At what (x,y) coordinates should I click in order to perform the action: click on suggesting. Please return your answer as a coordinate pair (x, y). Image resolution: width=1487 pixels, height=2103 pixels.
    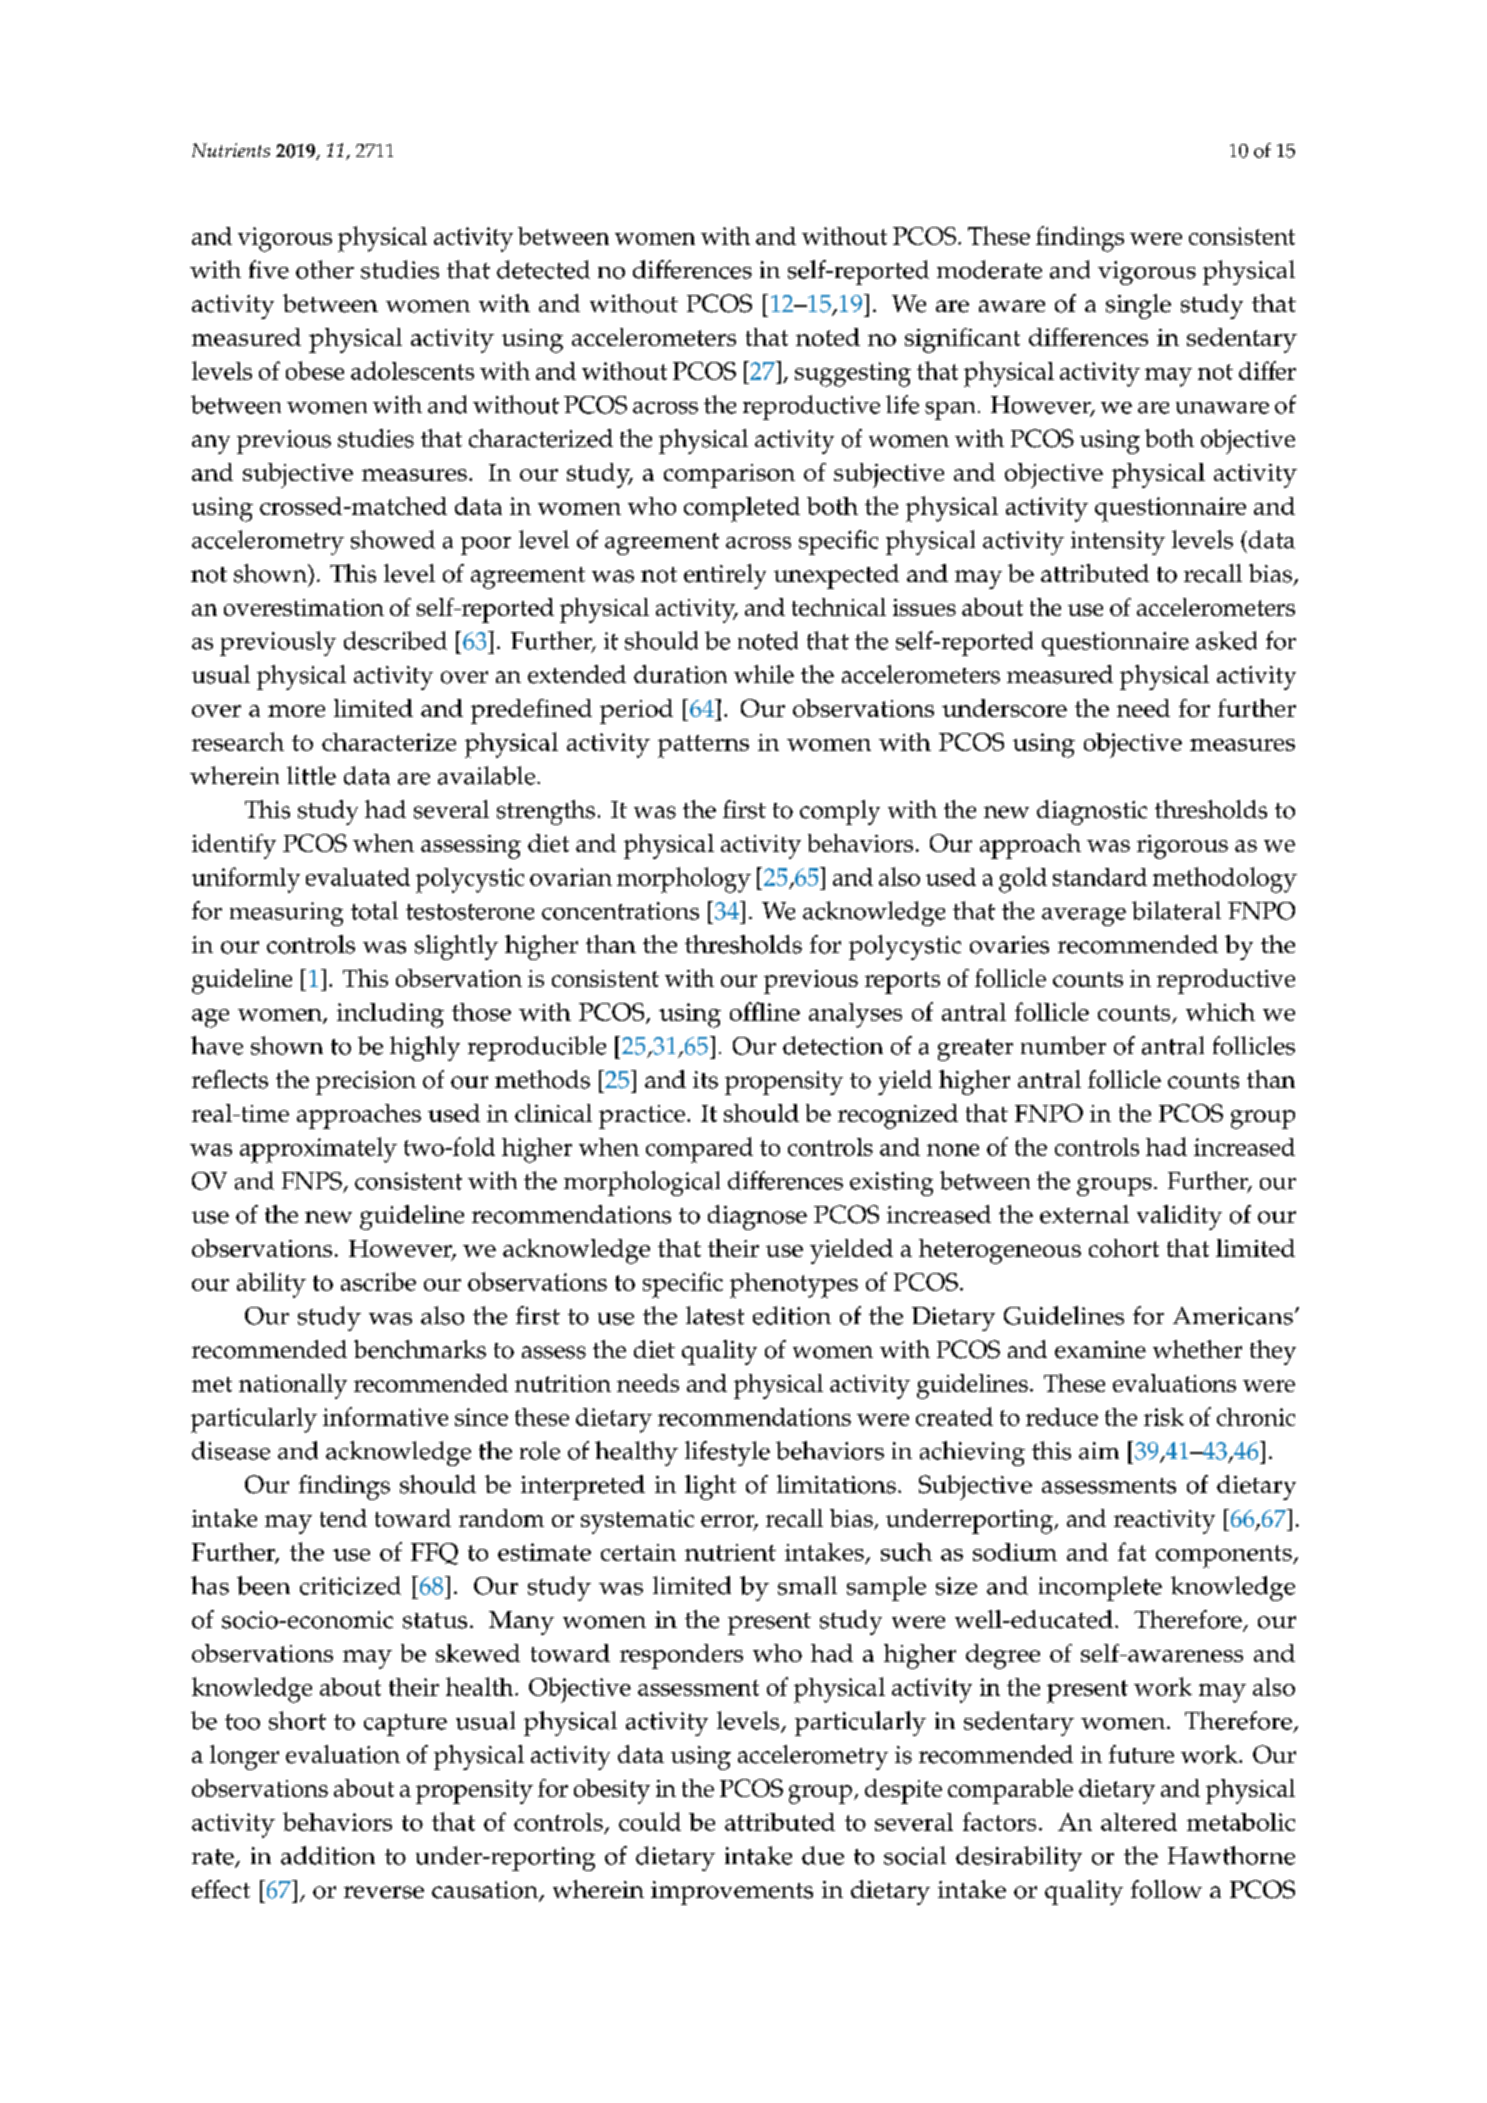
    Looking at the image, I should click on (853, 374).
